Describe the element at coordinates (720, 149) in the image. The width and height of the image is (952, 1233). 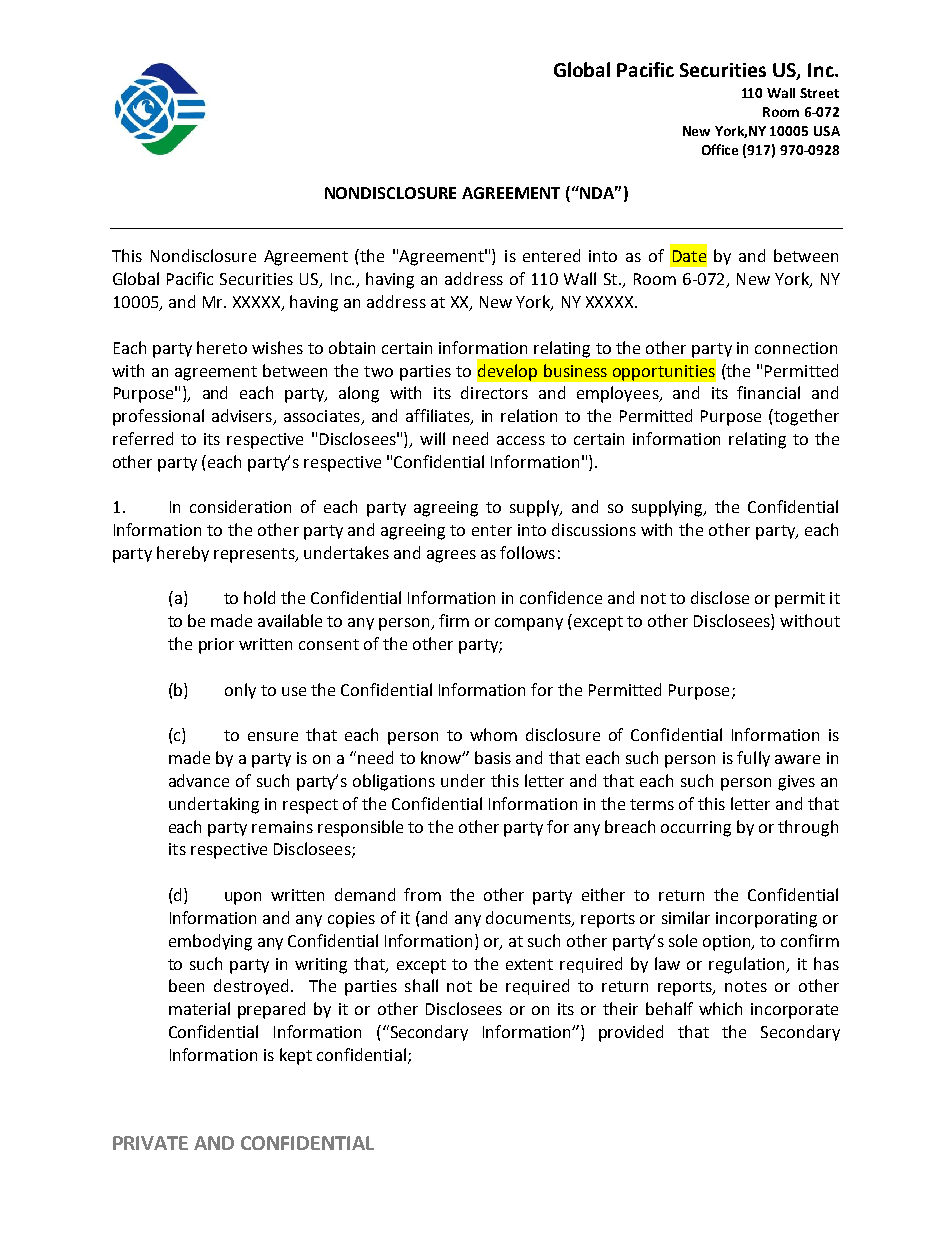
I see `Office` at that location.
